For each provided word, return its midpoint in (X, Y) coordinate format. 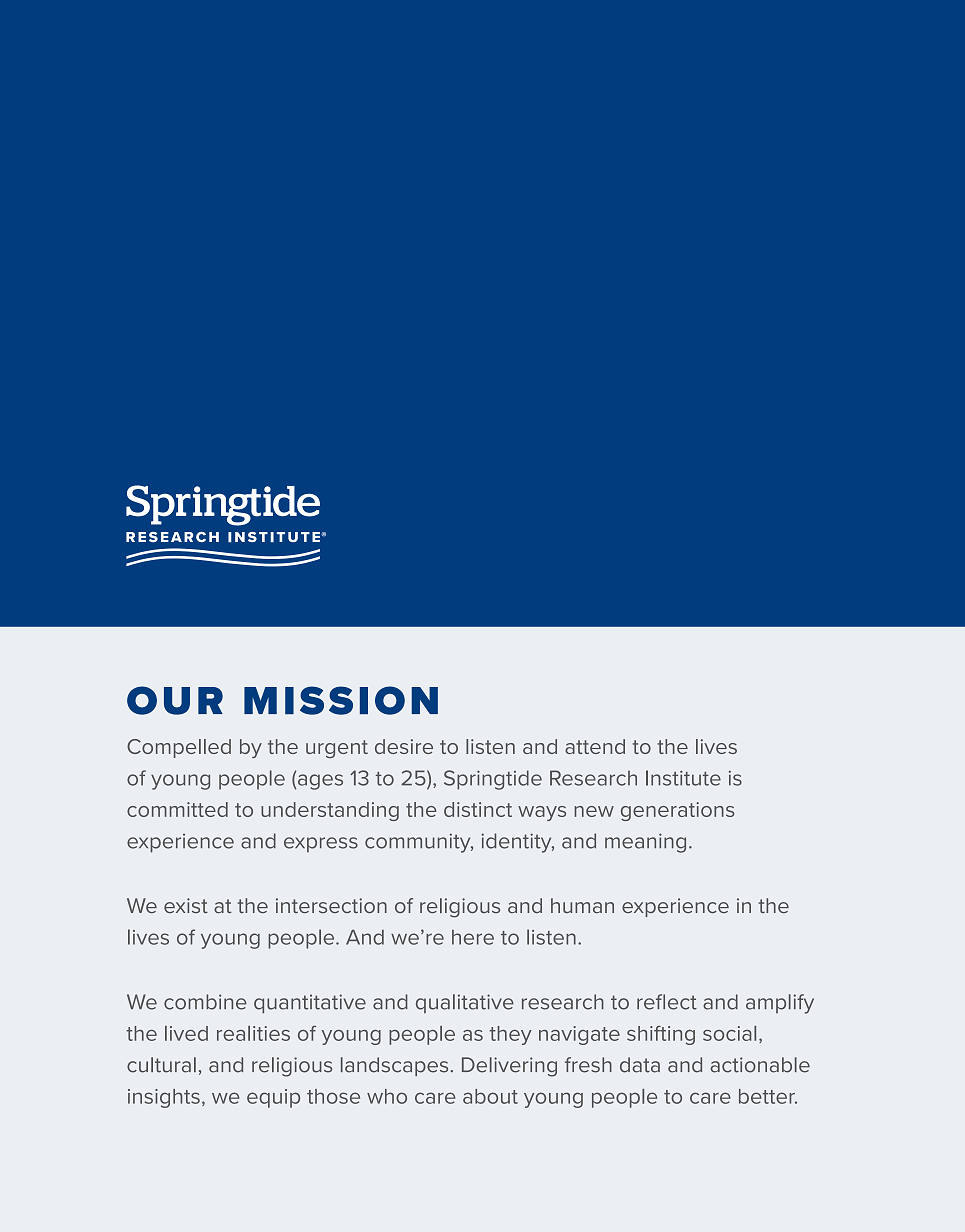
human (582, 905)
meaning (645, 843)
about (490, 1096)
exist (186, 905)
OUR (175, 700)
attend (595, 746)
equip (273, 1098)
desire (404, 746)
